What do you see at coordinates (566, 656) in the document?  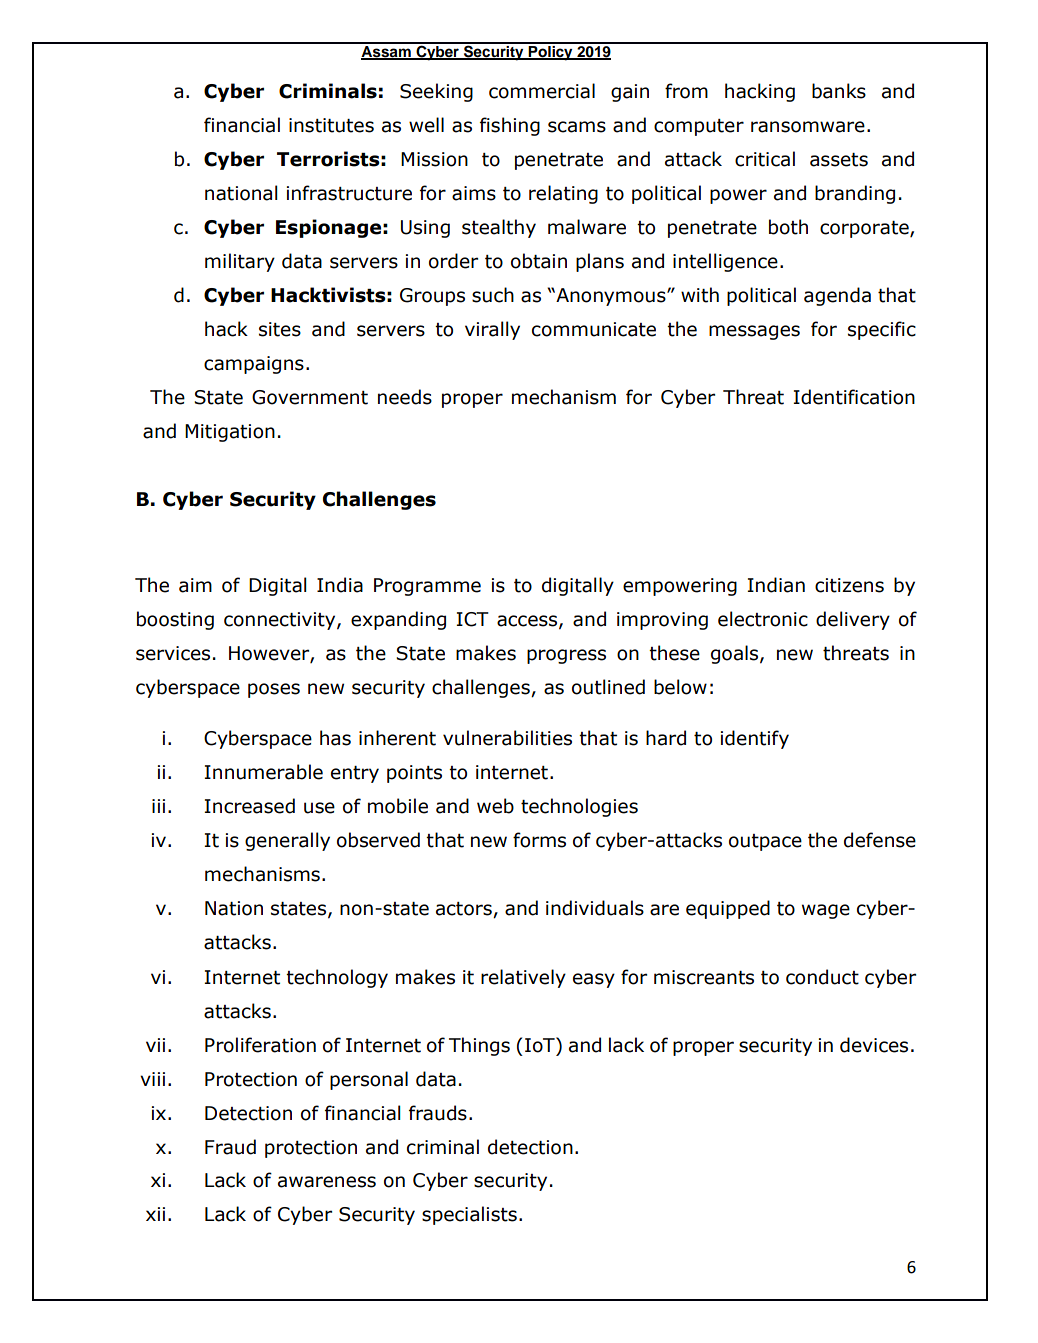 I see `progress` at bounding box center [566, 656].
